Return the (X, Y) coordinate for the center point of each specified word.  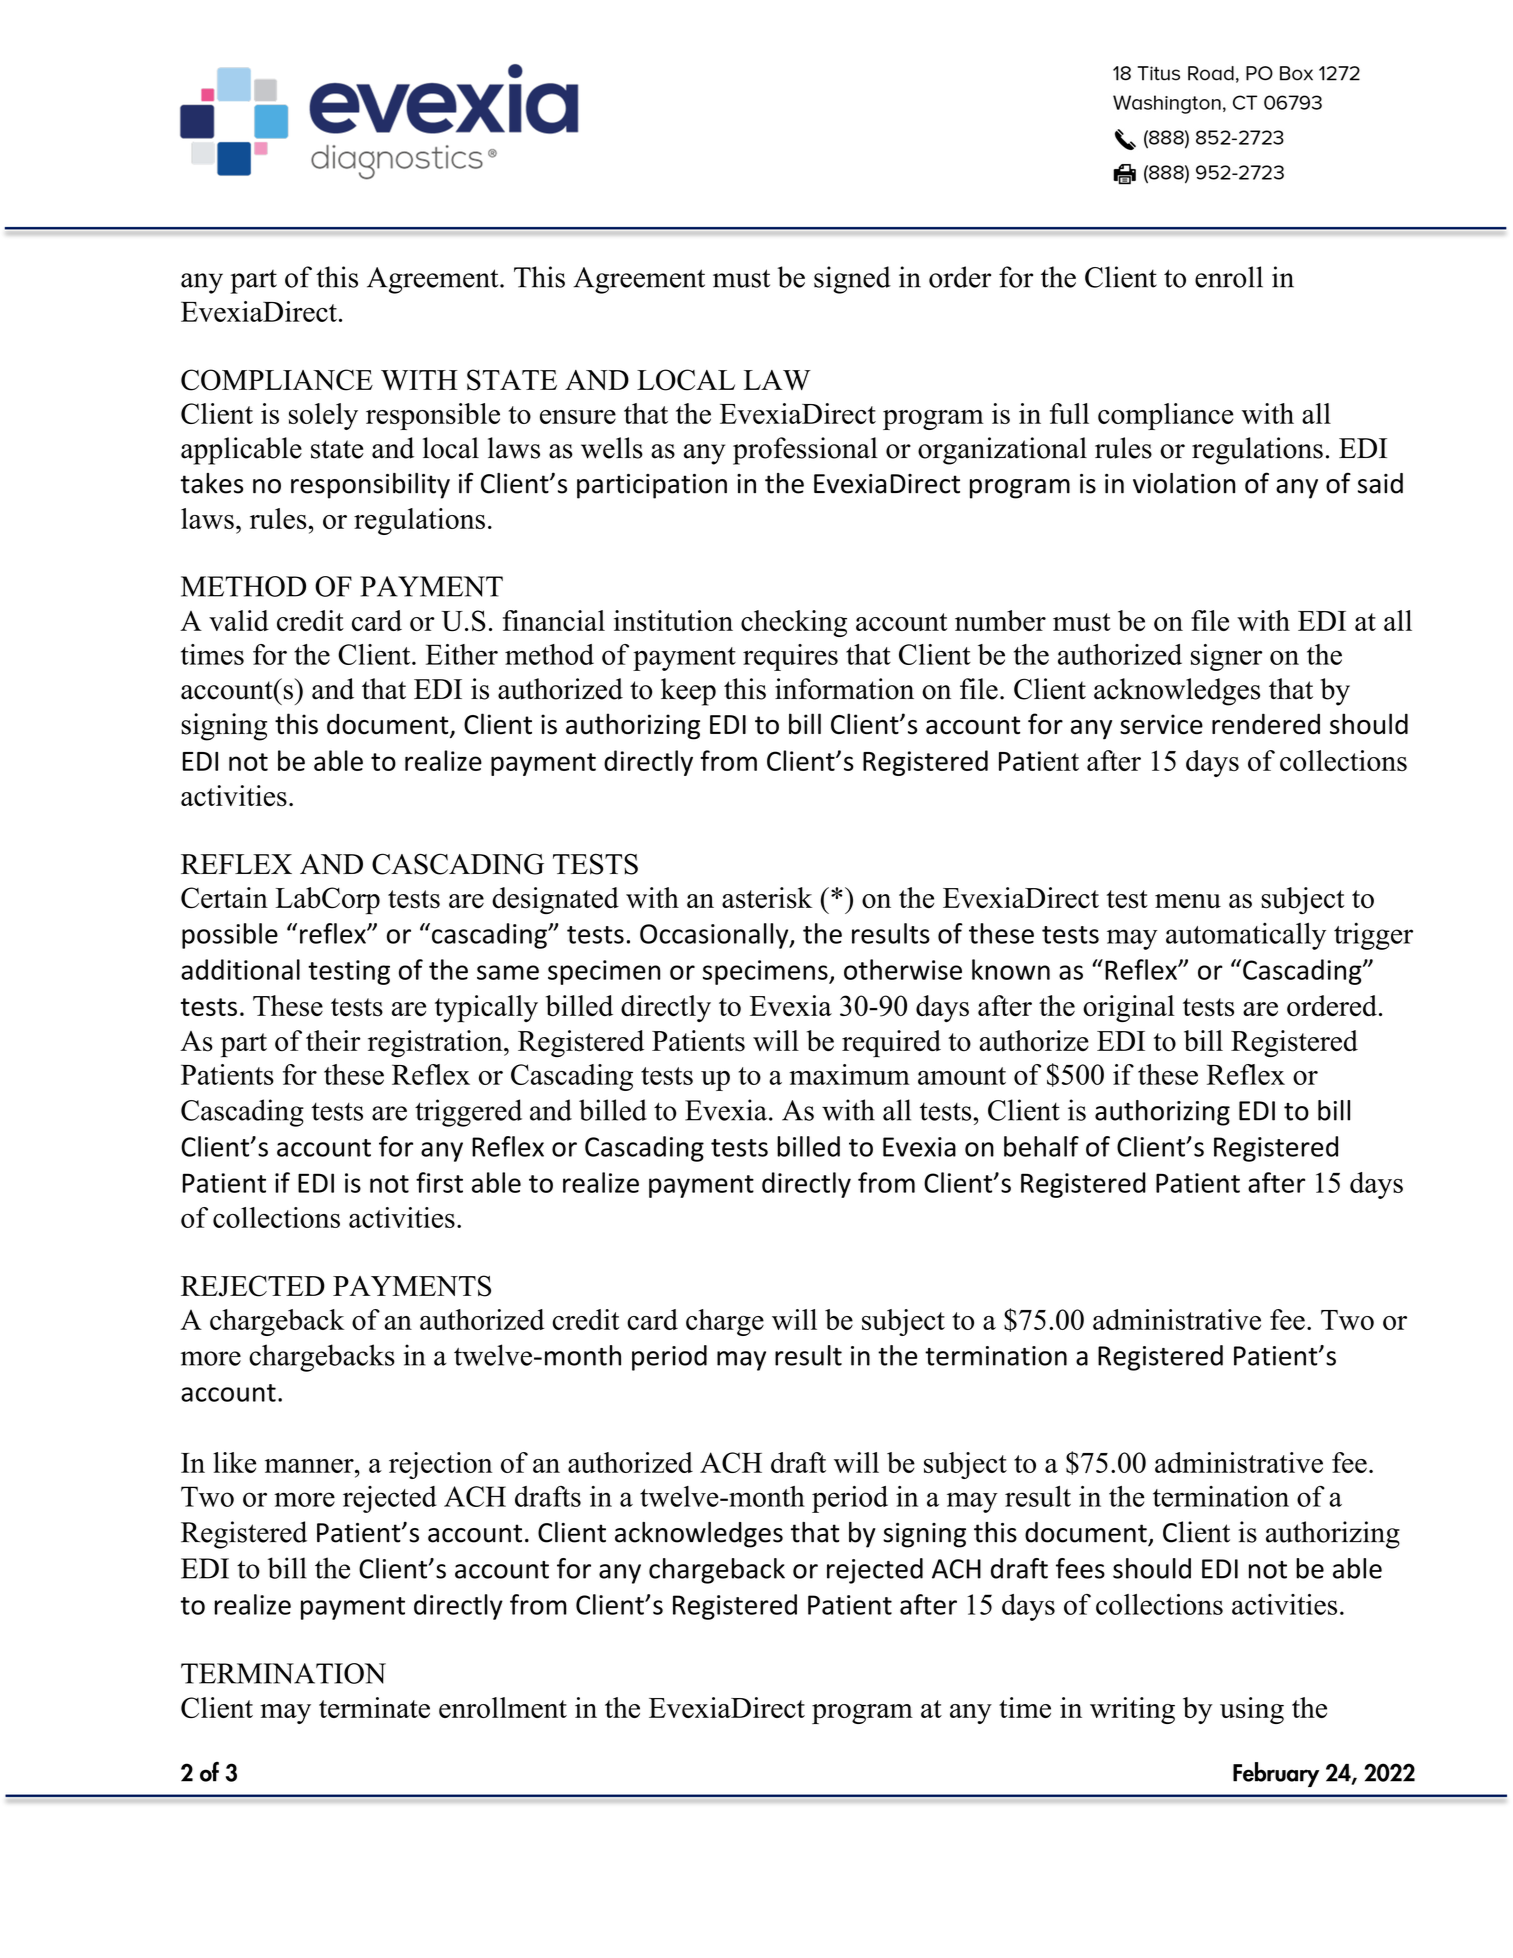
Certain (224, 898)
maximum (849, 1074)
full (1069, 413)
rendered (1266, 724)
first (439, 1182)
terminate (374, 1707)
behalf (1041, 1146)
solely (323, 416)
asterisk (767, 898)
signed (852, 280)
